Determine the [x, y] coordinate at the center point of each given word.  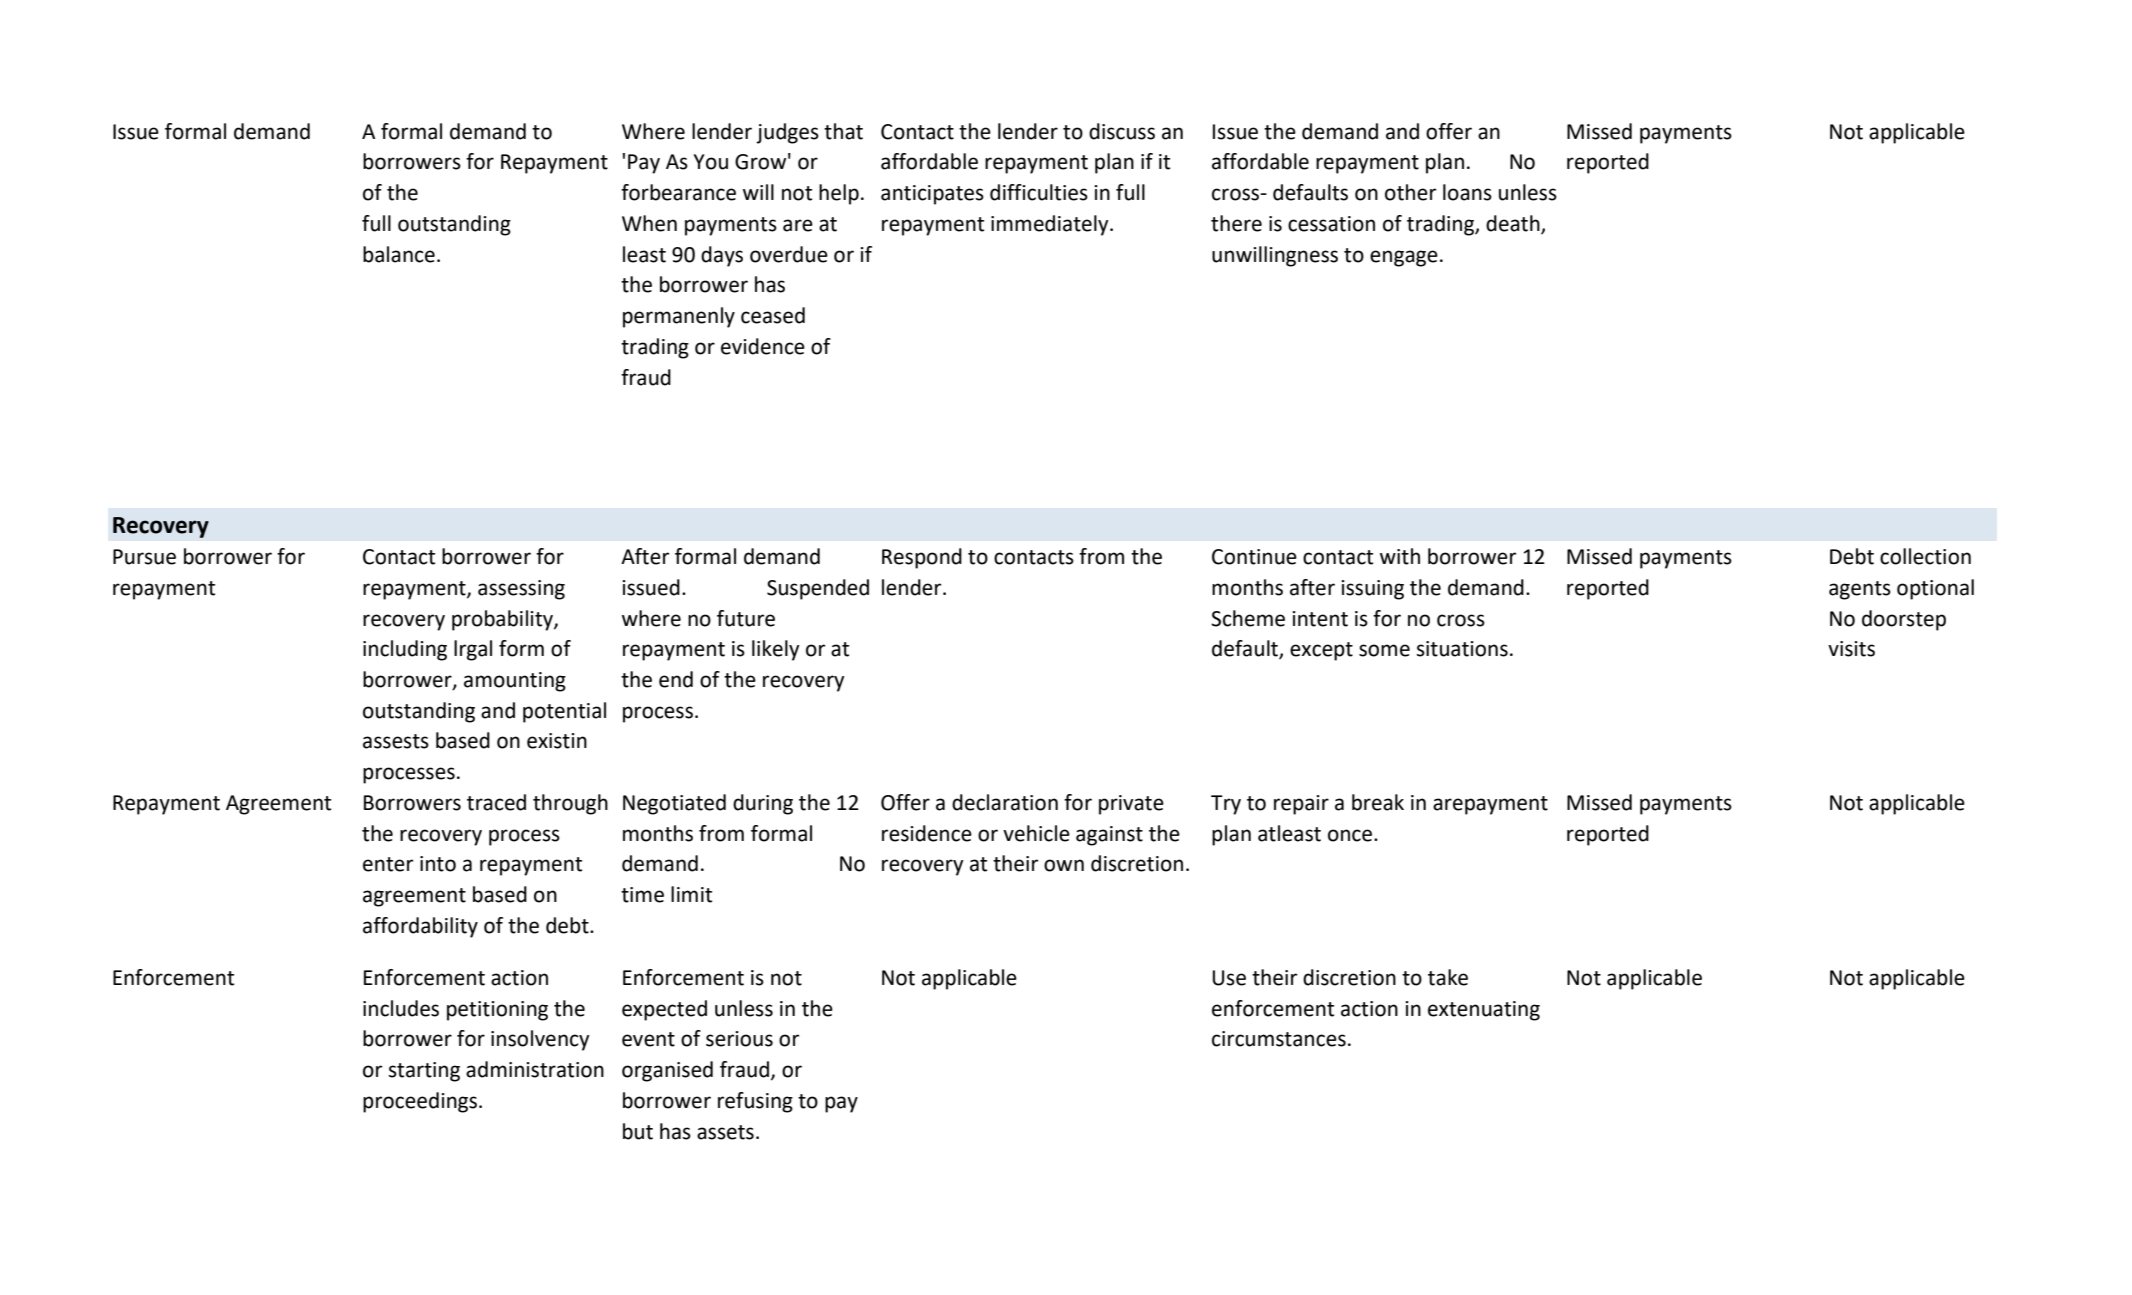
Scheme [1248, 618]
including [405, 650]
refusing [755, 1102]
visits [1851, 649]
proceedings [420, 1102]
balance [399, 254]
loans [1467, 192]
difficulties [1039, 192]
